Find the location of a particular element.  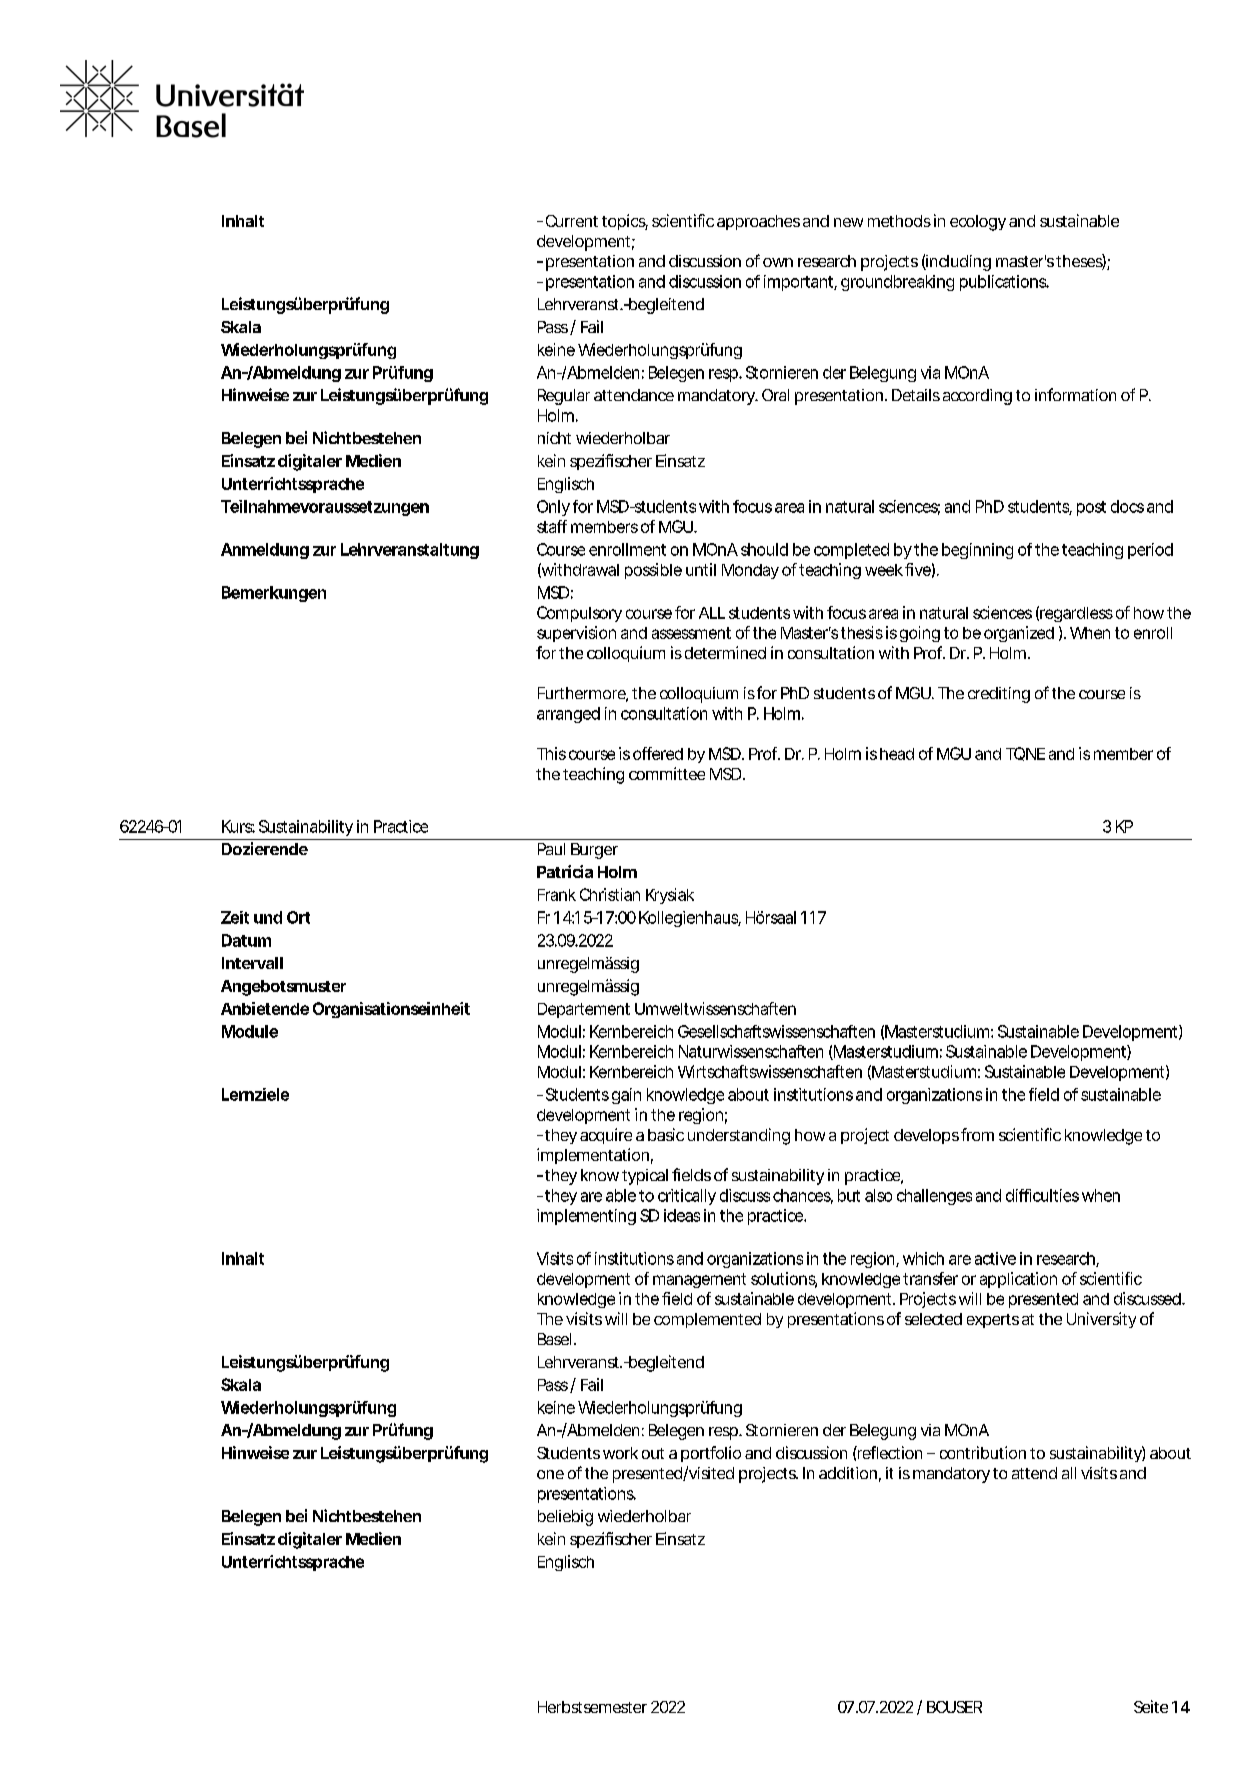

post is located at coordinates (1091, 508).
